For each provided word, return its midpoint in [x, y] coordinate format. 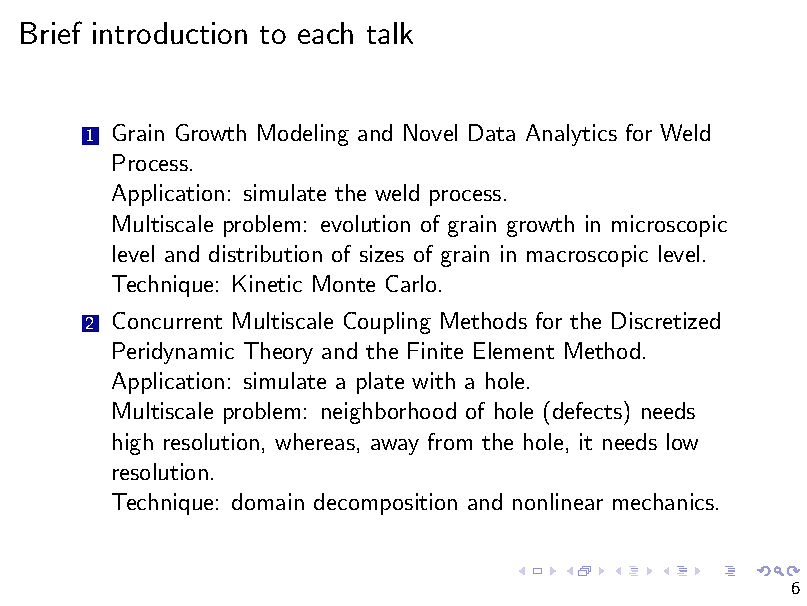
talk [390, 33]
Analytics [571, 135]
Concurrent [167, 320]
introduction [170, 33]
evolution [365, 223]
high [133, 444]
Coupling [387, 323]
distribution [265, 253]
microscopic [669, 226]
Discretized [666, 320]
